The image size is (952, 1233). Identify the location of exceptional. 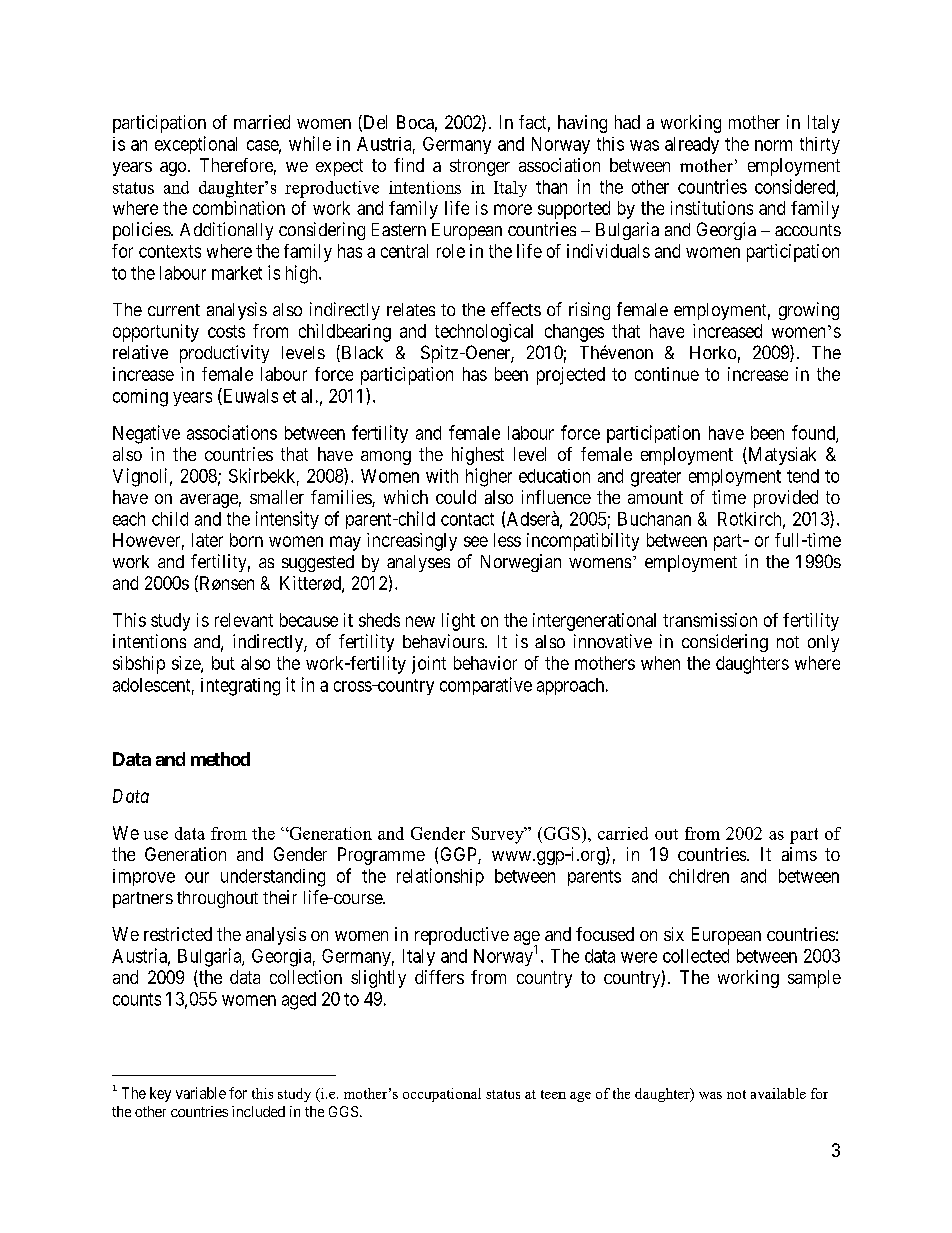
(196, 145).
